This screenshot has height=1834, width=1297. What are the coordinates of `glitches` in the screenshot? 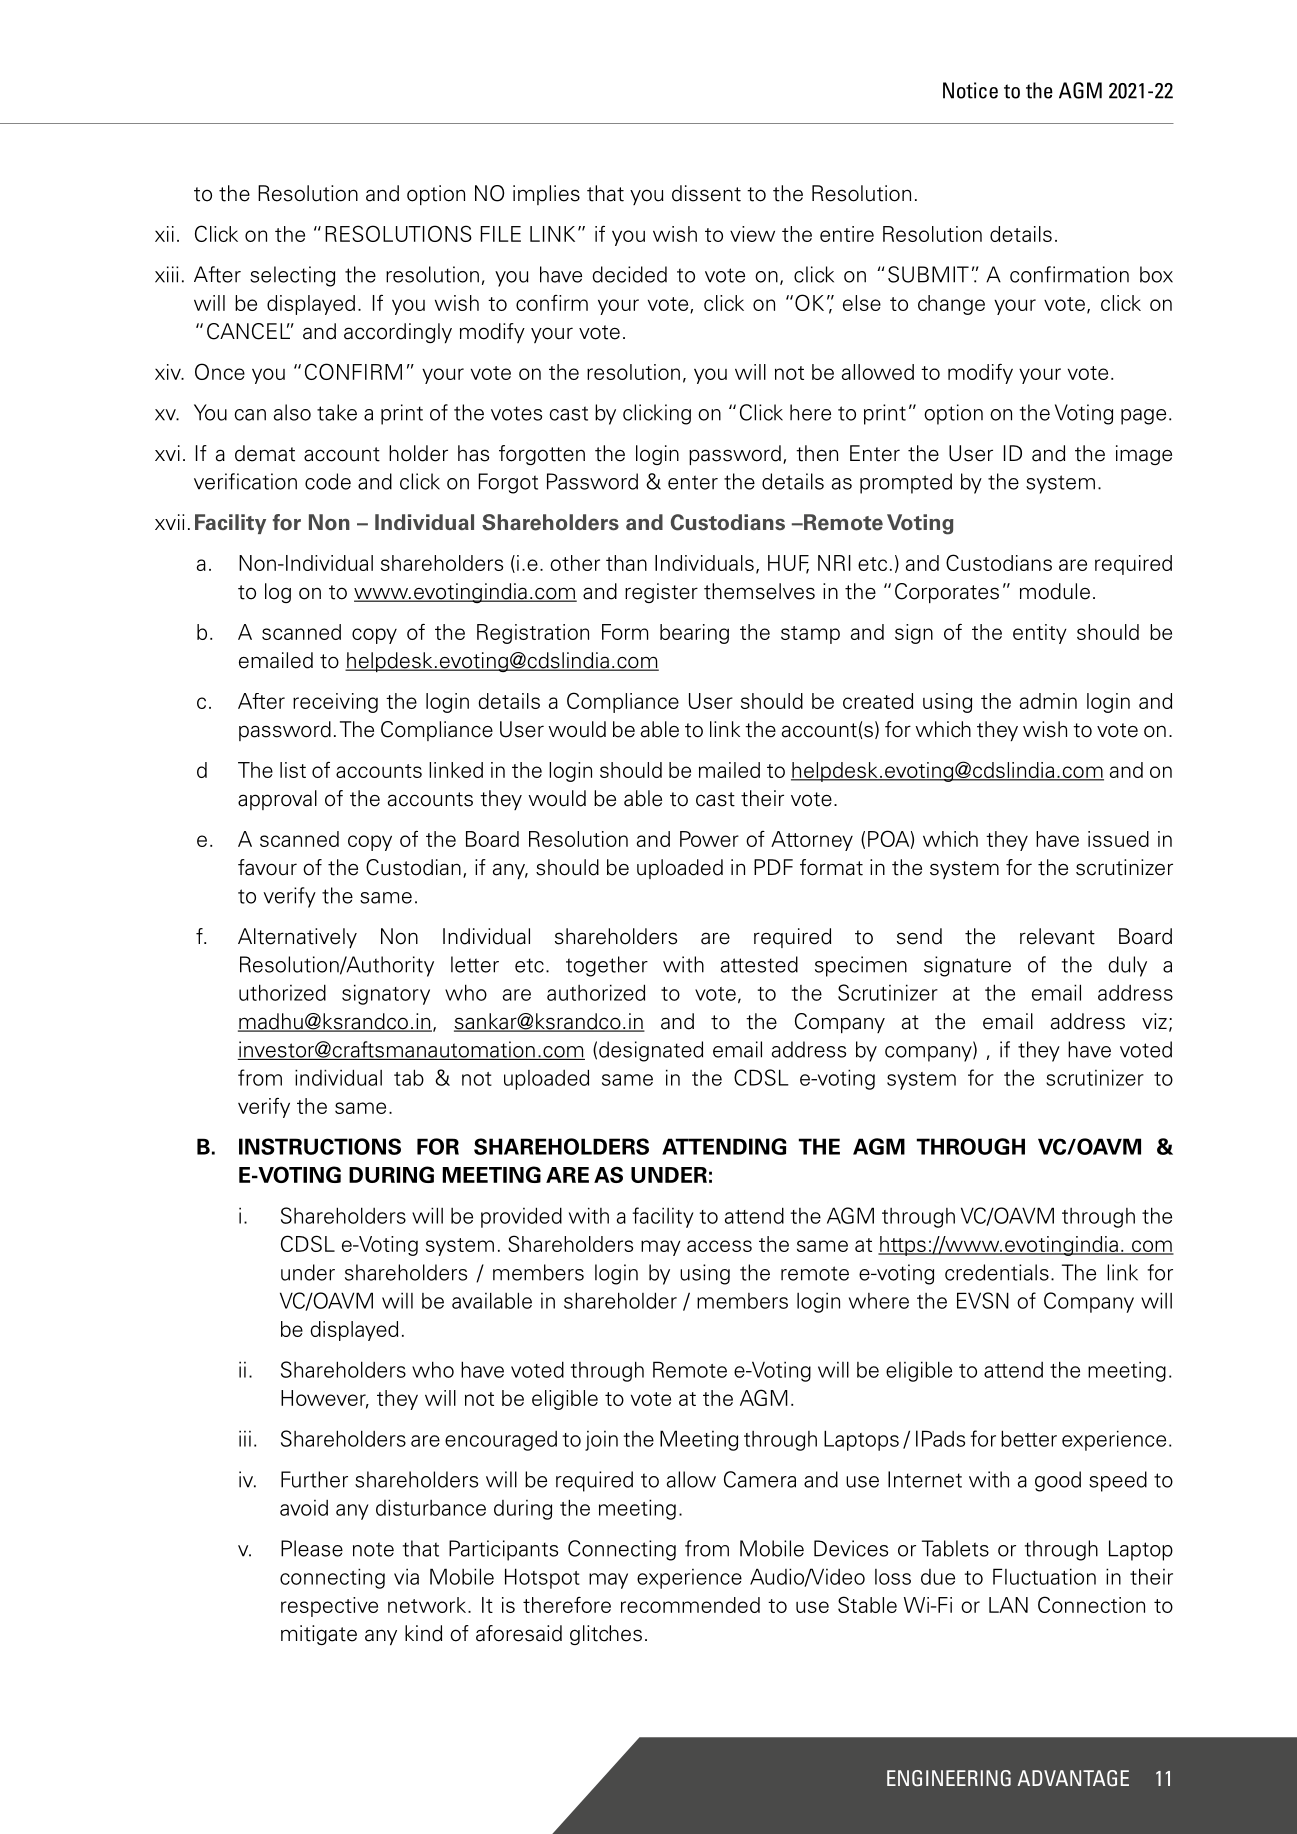 It's located at (606, 1635).
